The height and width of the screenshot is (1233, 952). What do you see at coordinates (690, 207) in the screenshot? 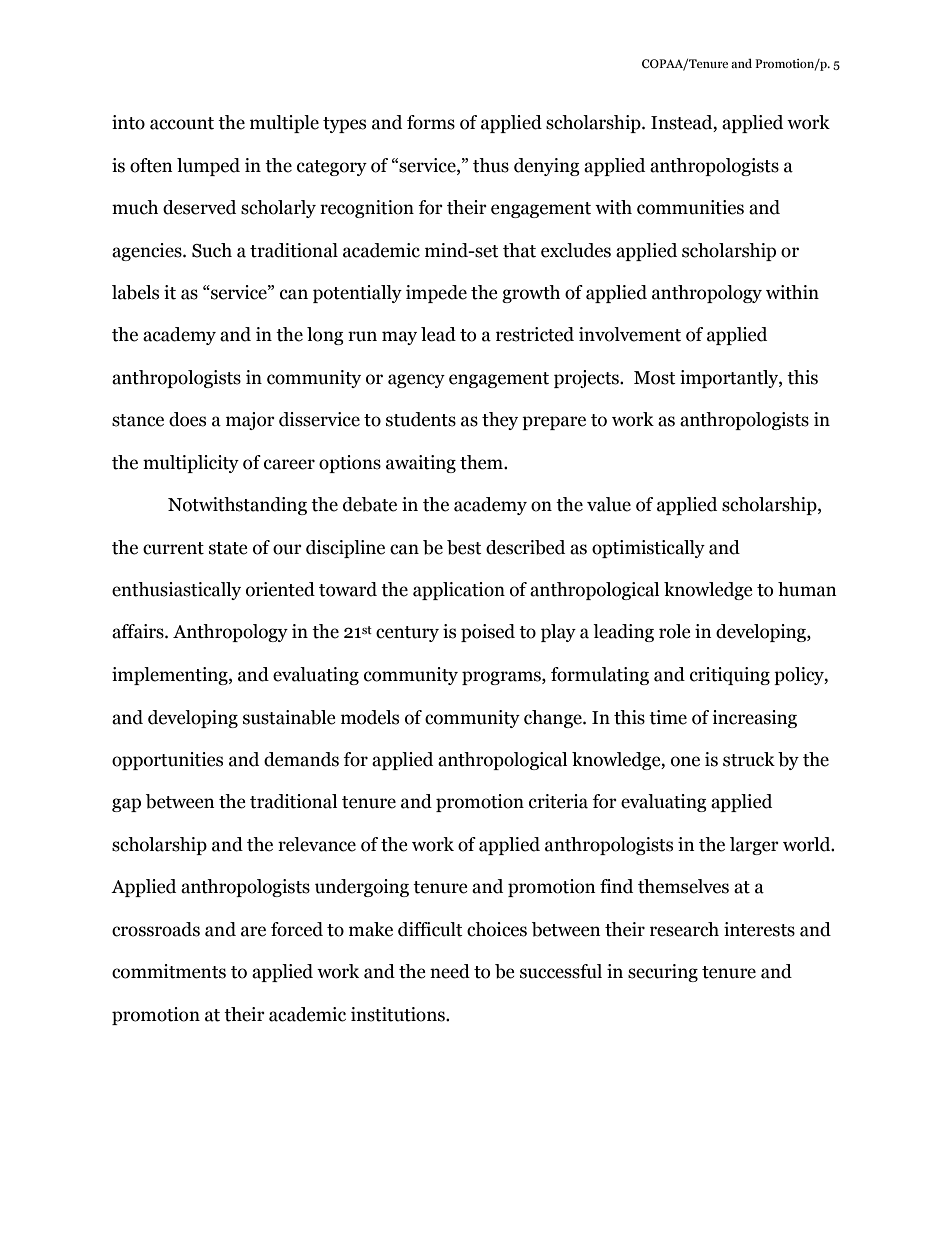
I see `communities` at bounding box center [690, 207].
